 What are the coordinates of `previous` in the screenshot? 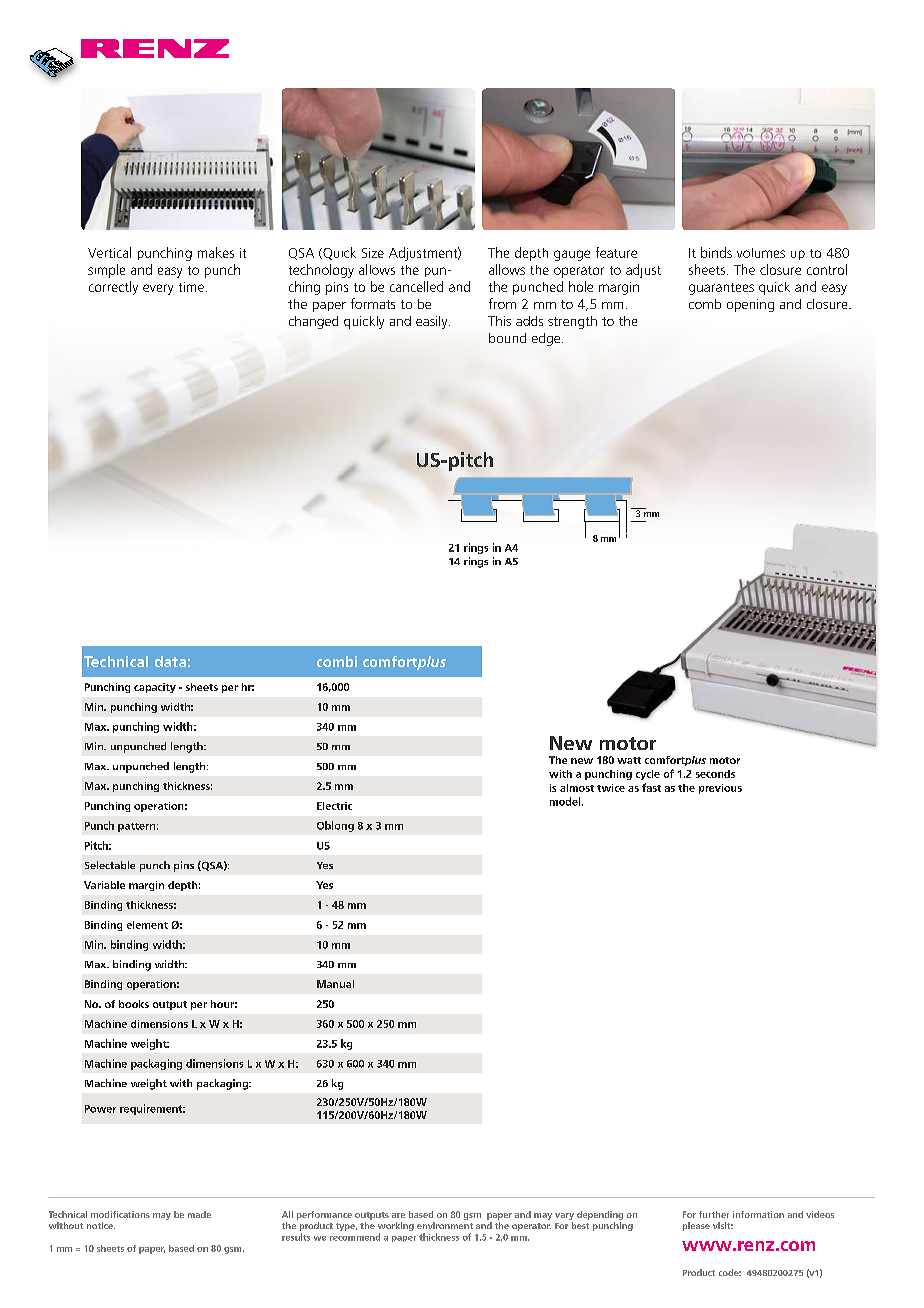 It's located at (720, 789).
